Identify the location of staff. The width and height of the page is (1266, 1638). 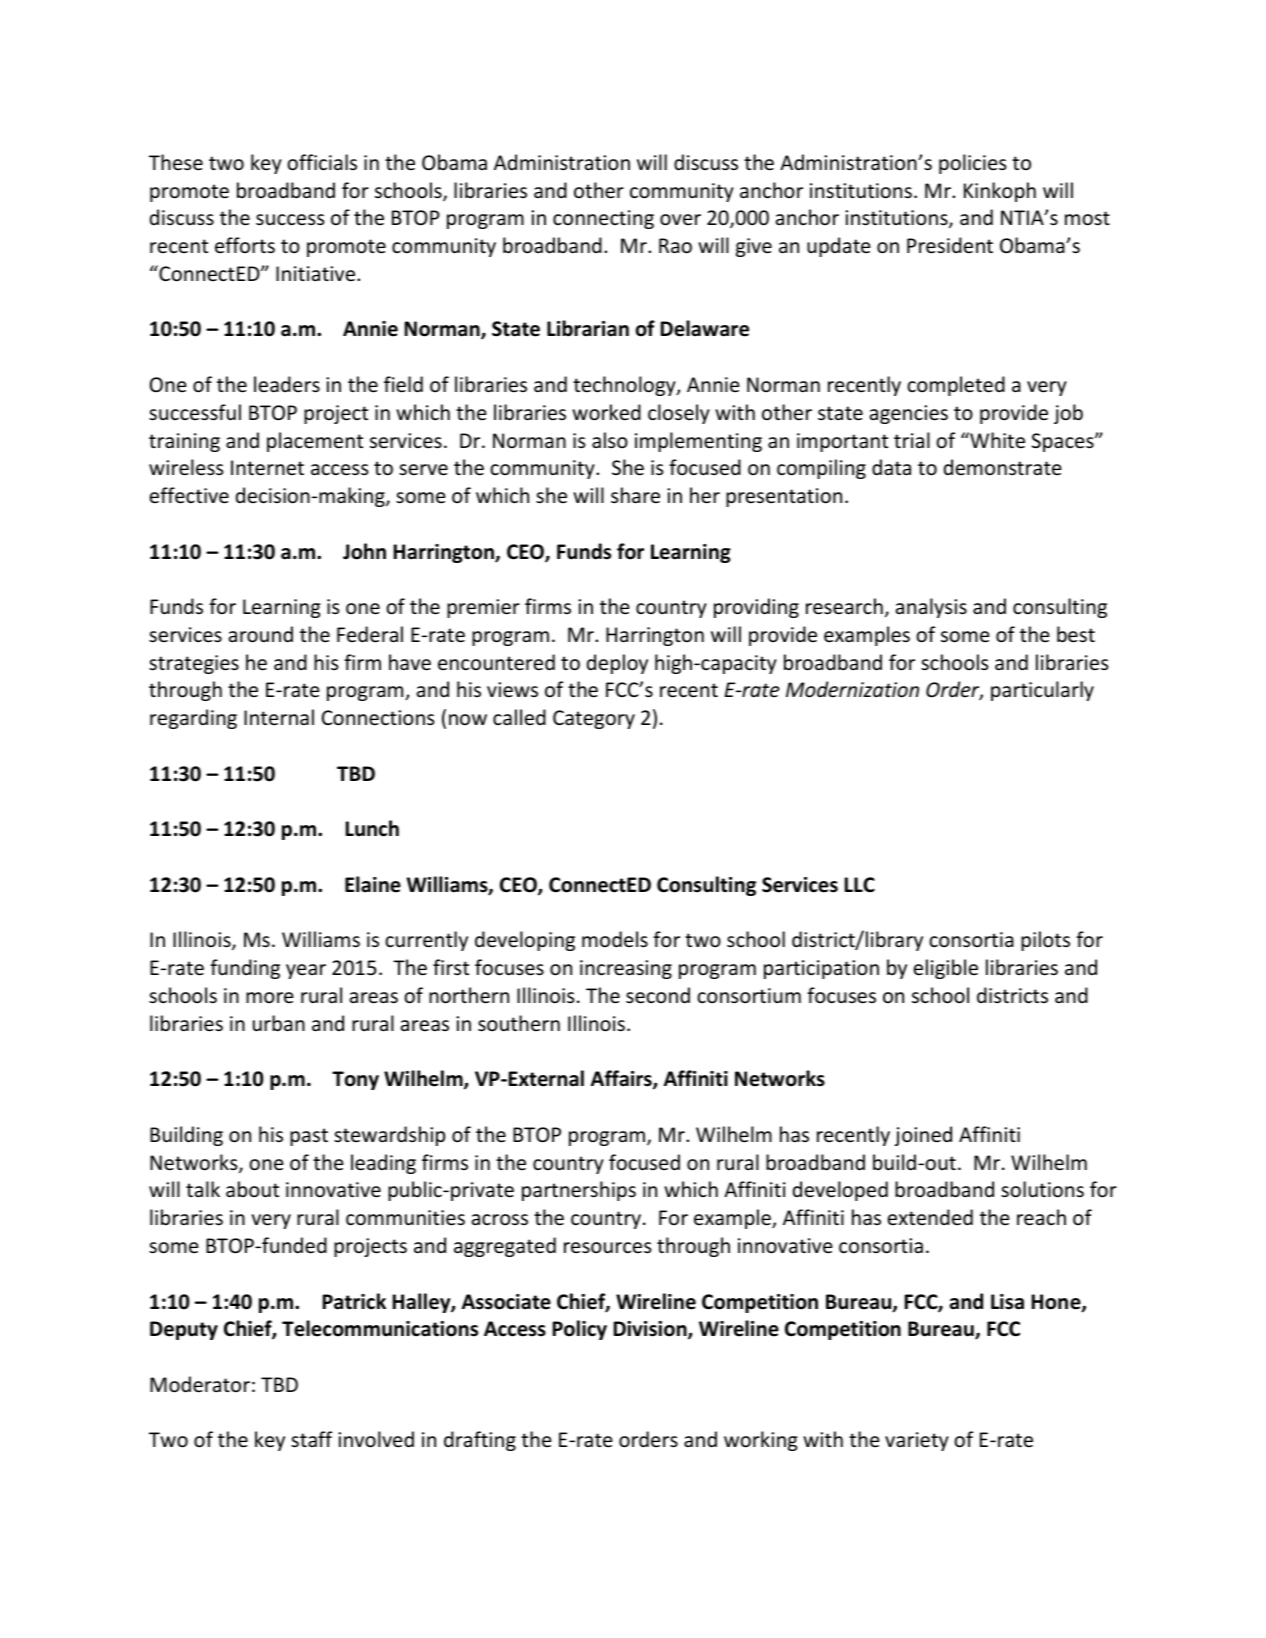
(311, 1439).
